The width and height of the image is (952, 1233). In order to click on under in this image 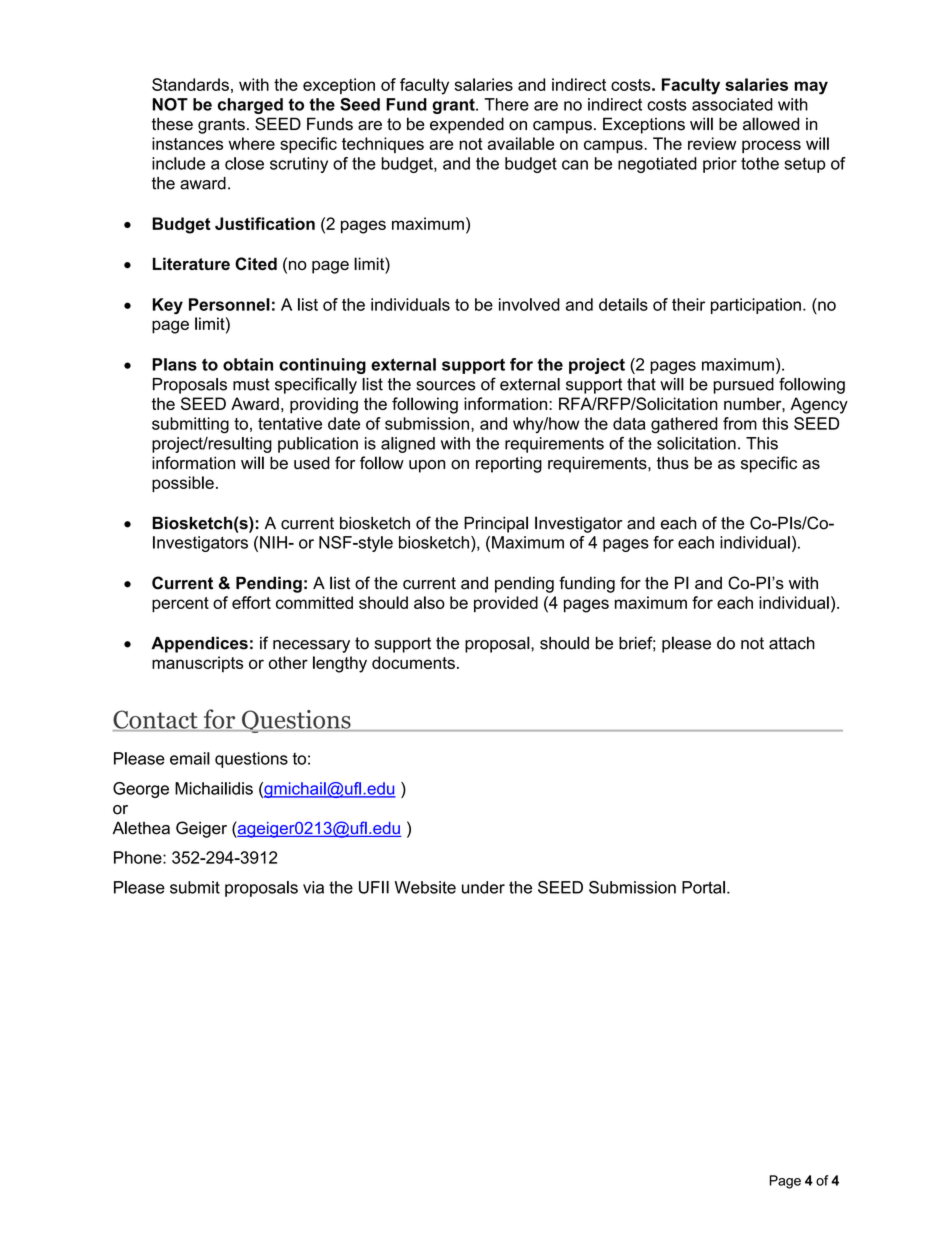, I will do `click(483, 887)`.
